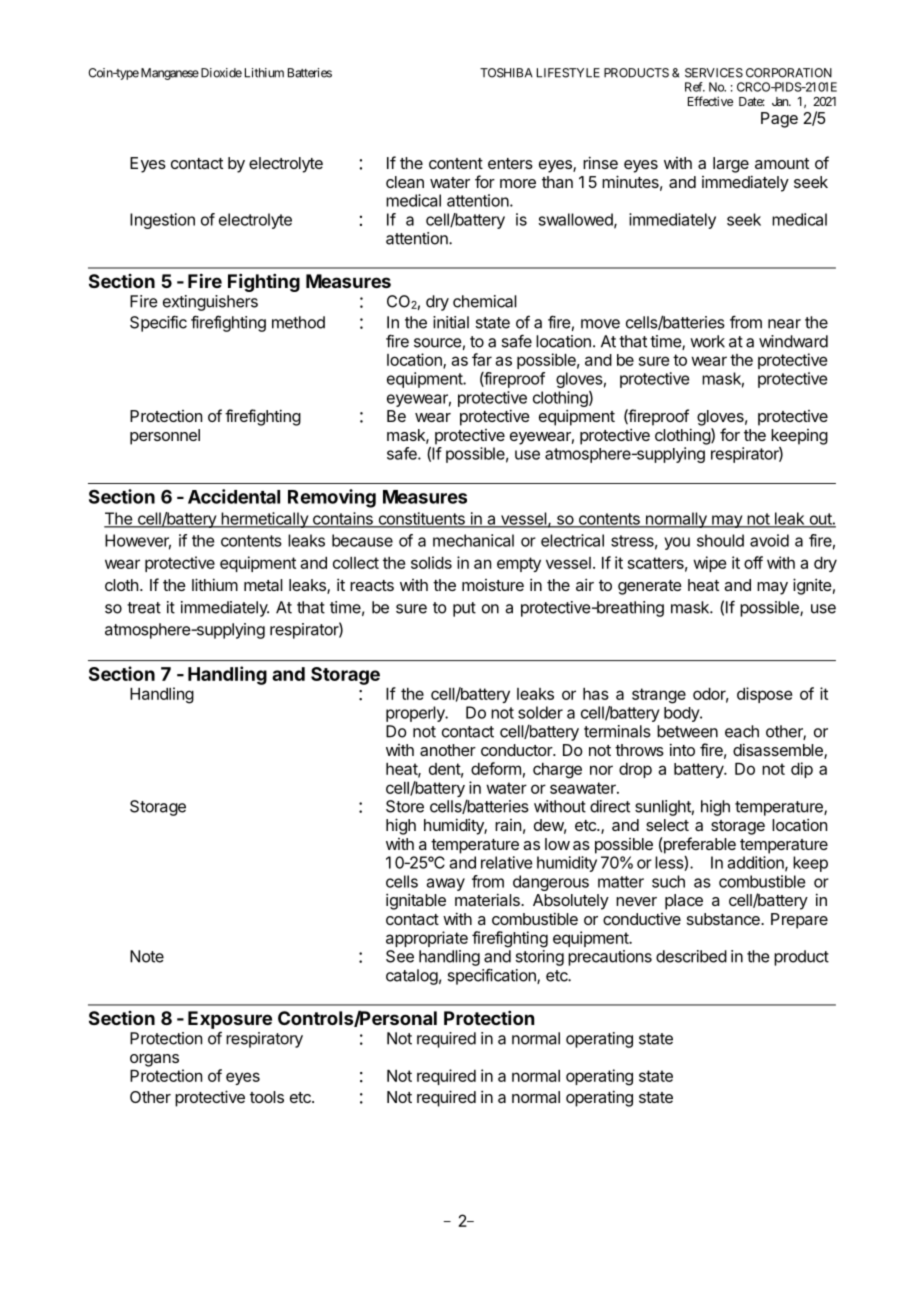 The height and width of the screenshot is (1308, 924). Describe the element at coordinates (506, 73) in the screenshot. I see `TOSHIBA` at that location.
